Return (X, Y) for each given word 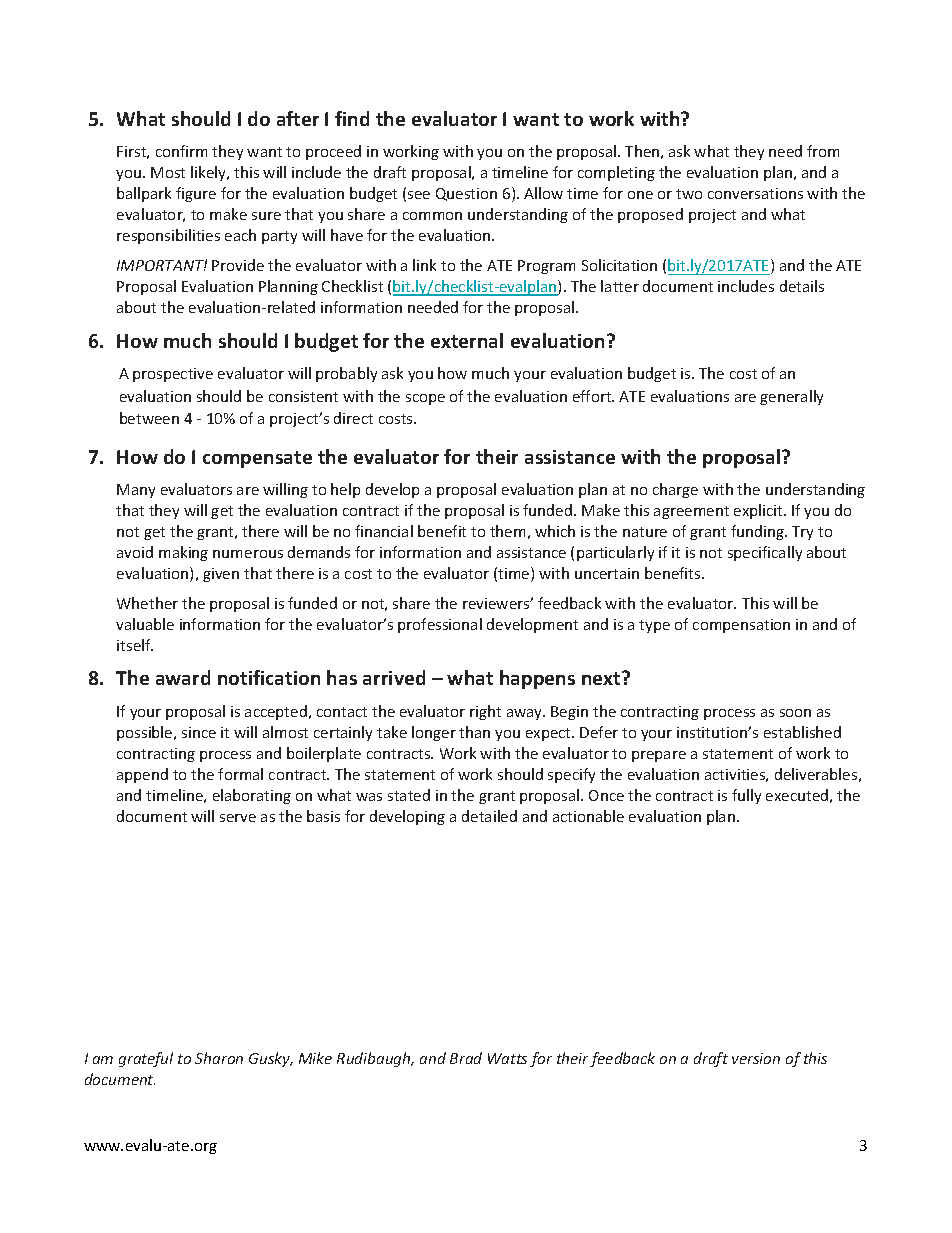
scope (425, 399)
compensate (257, 459)
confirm (181, 151)
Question (466, 194)
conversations (755, 193)
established (802, 732)
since (199, 732)
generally (791, 397)
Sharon (219, 1058)
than (474, 732)
